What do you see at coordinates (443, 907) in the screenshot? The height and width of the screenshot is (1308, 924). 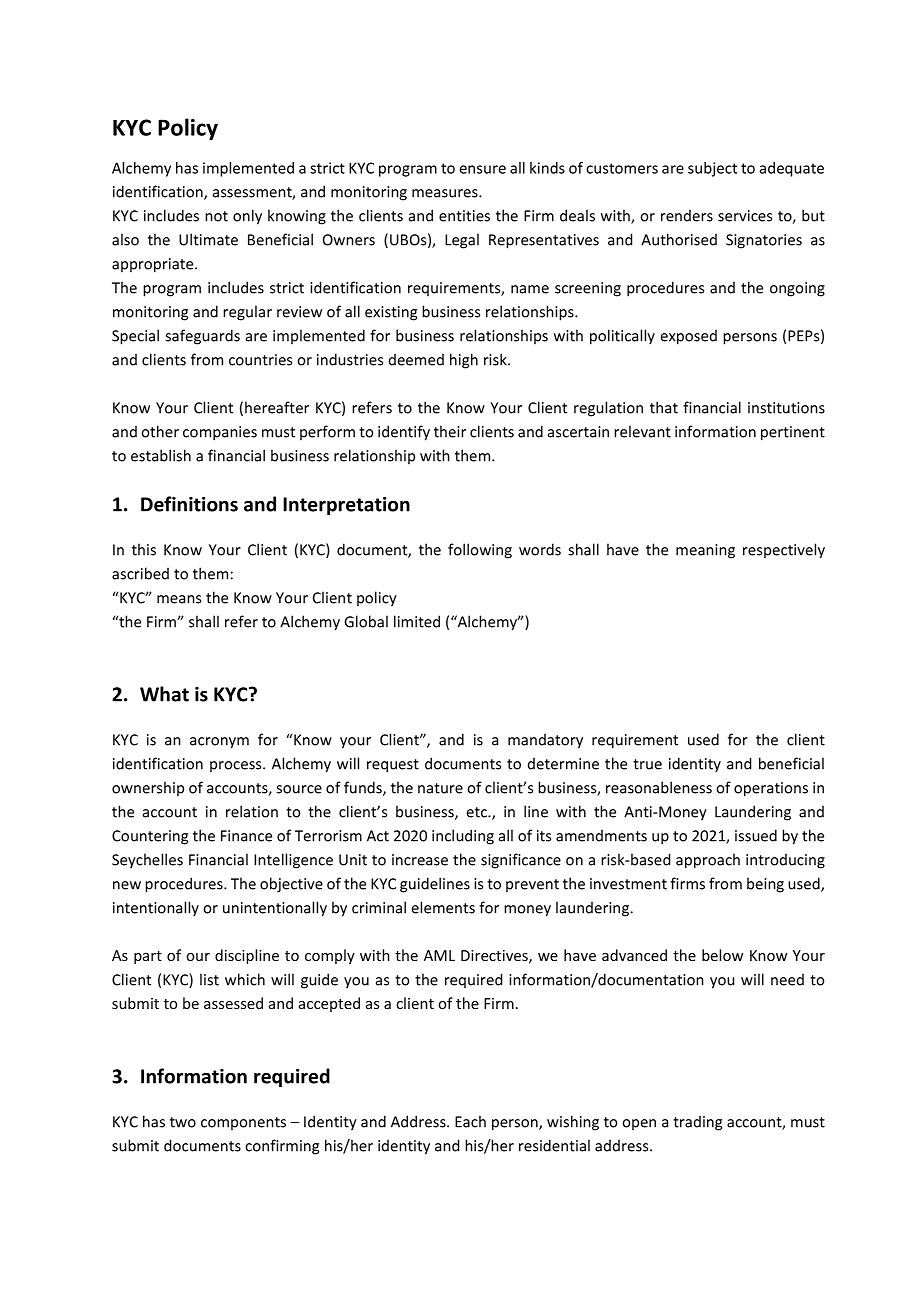 I see `elements` at bounding box center [443, 907].
